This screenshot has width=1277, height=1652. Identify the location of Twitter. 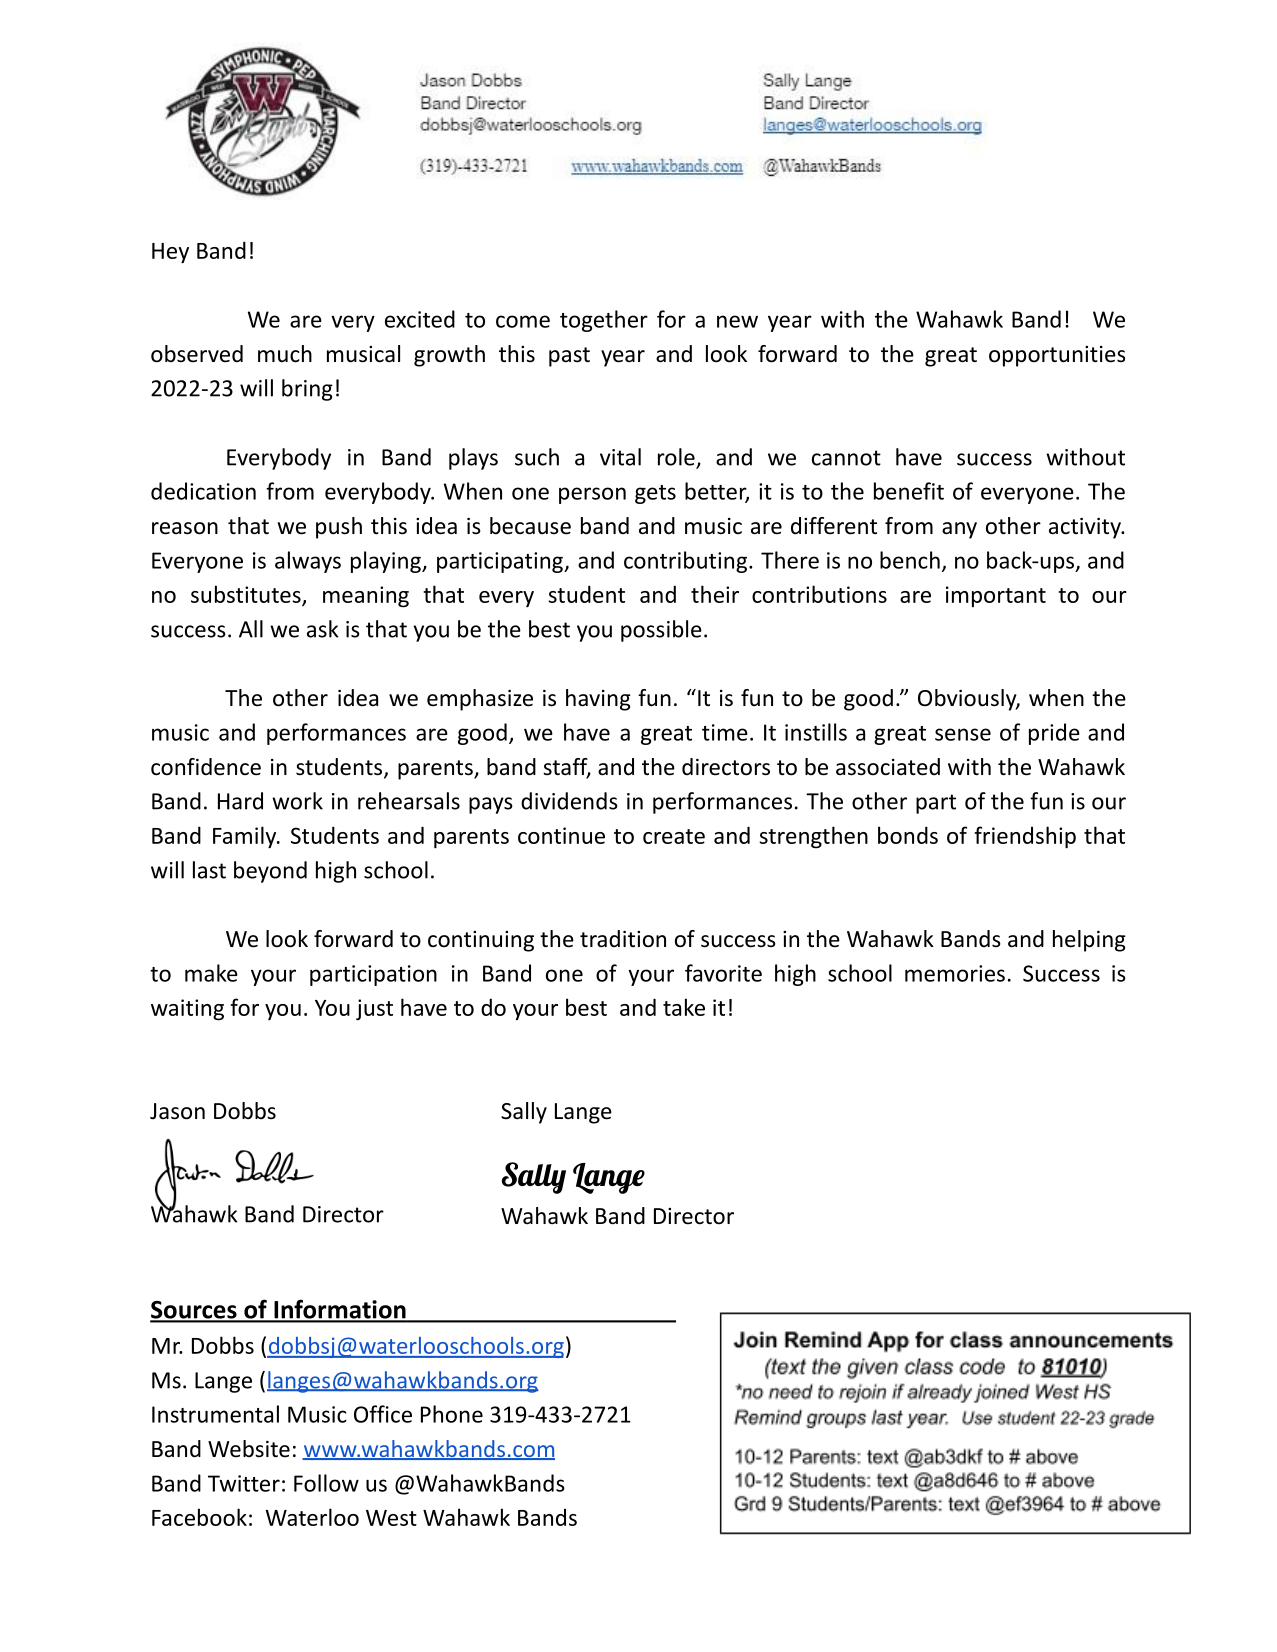
(244, 1483).
